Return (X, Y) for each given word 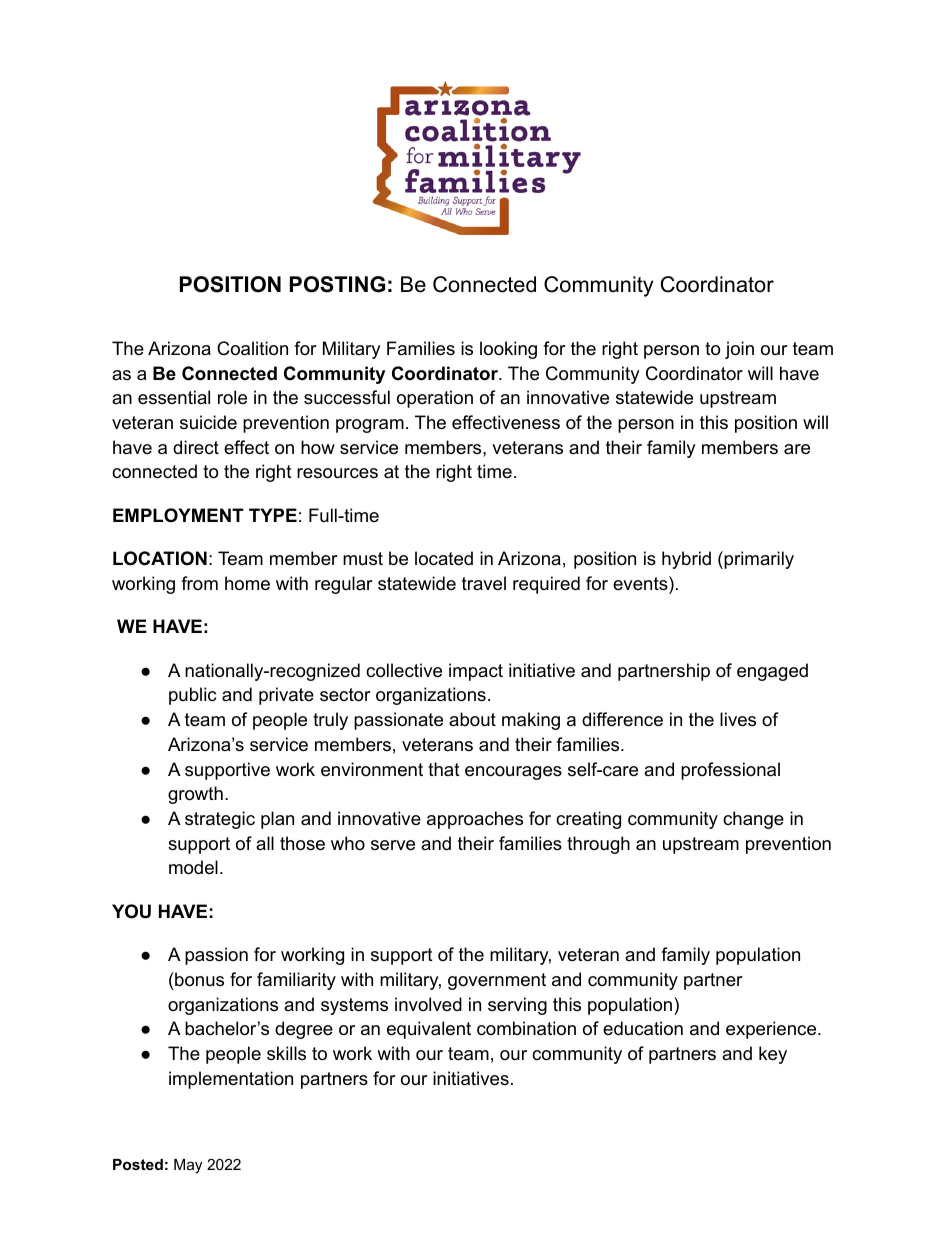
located (444, 558)
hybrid (686, 560)
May (188, 1166)
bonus (198, 979)
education (643, 1028)
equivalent (429, 1030)
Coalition (252, 348)
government (497, 981)
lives (738, 719)
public (192, 696)
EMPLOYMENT (178, 515)
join (739, 350)
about (472, 719)
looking (508, 350)
